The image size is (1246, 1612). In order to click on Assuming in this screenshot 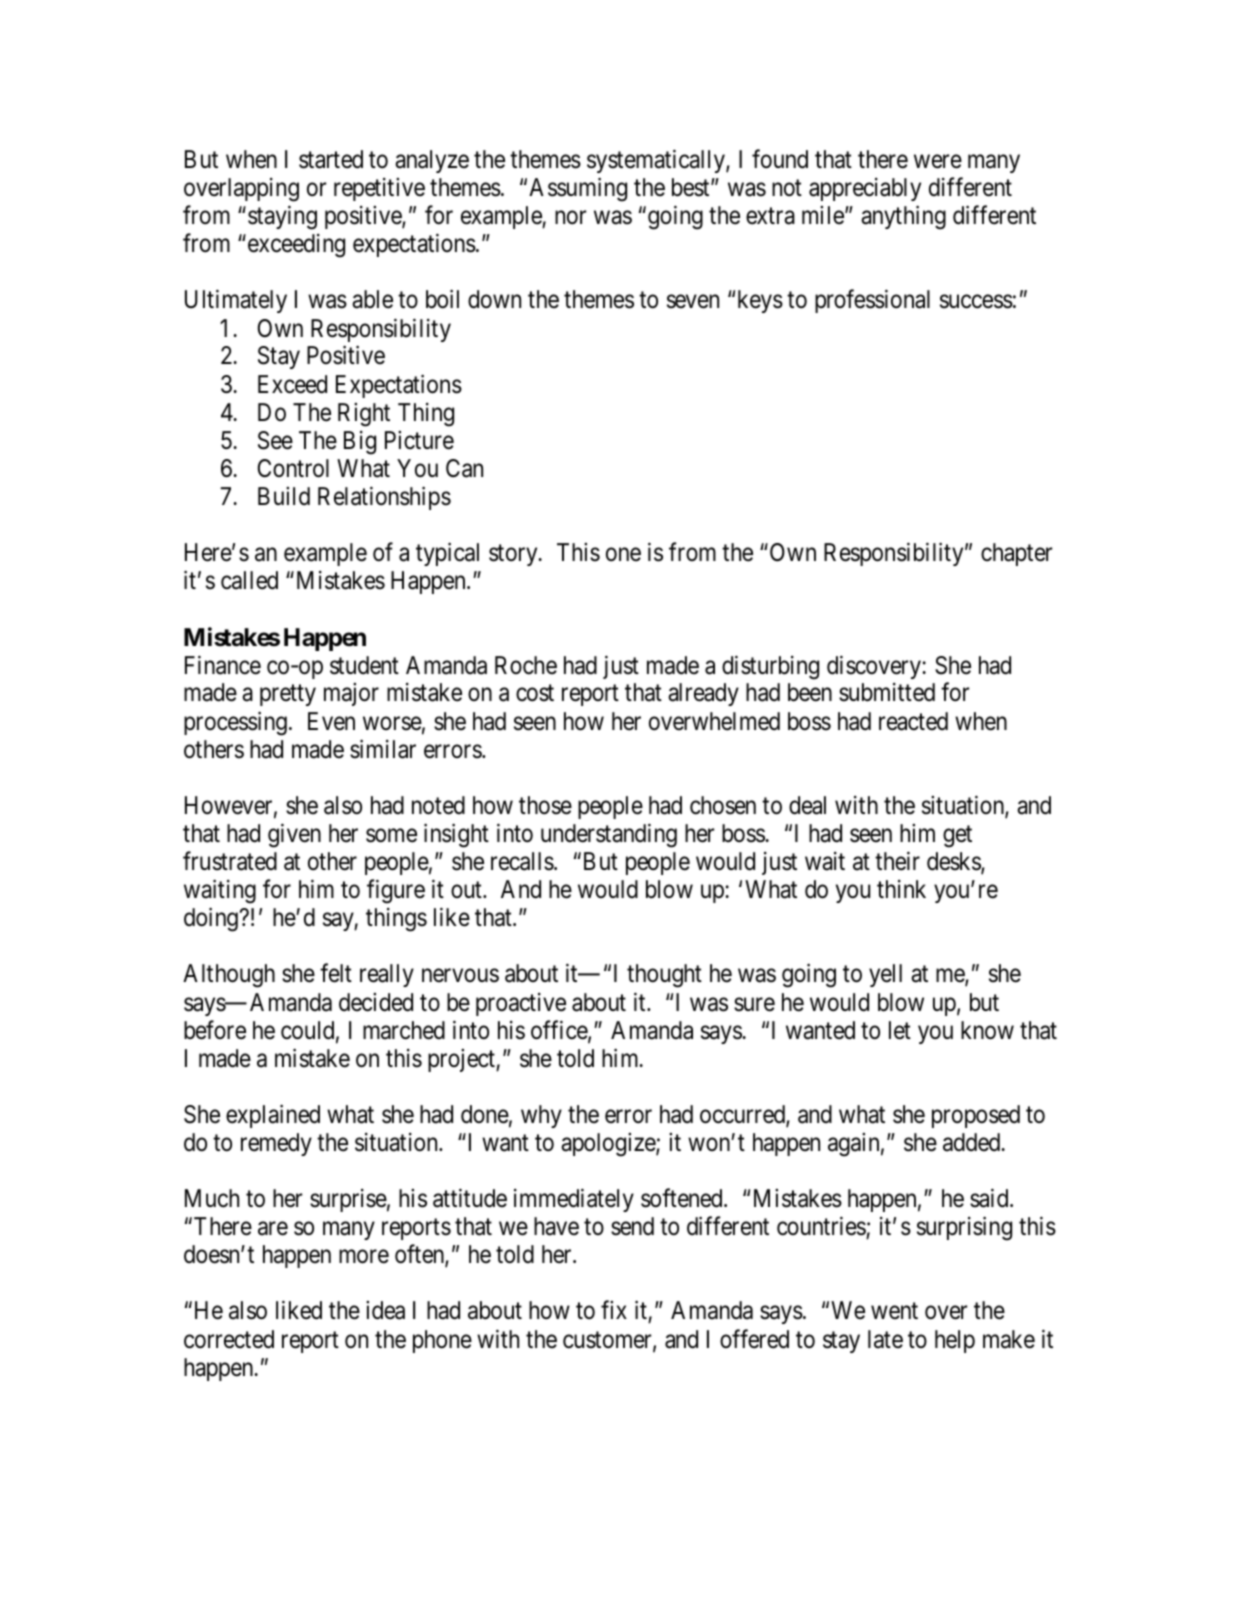, I will do `click(578, 189)`.
